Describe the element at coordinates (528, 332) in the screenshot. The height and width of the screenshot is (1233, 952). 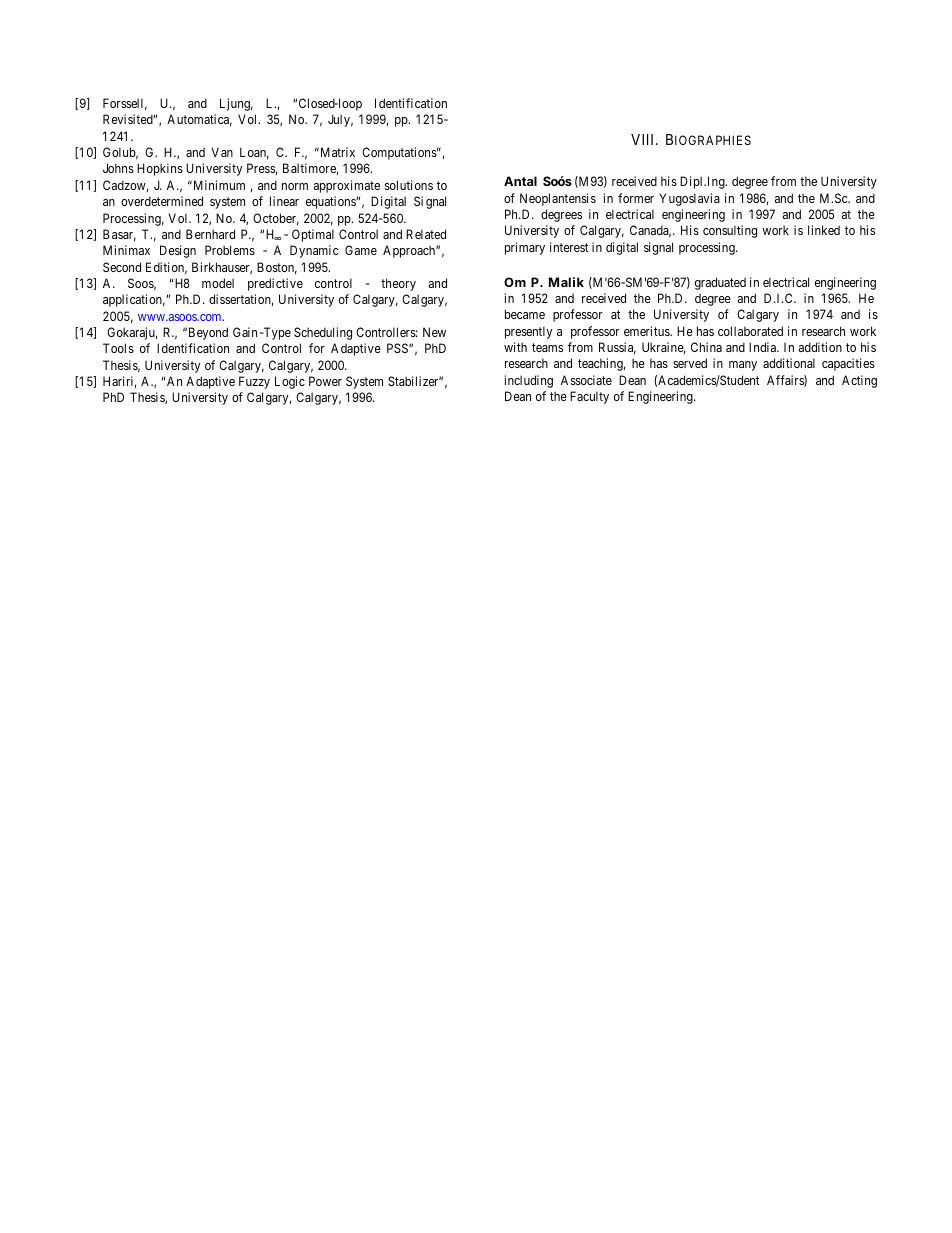
I see `presently` at that location.
